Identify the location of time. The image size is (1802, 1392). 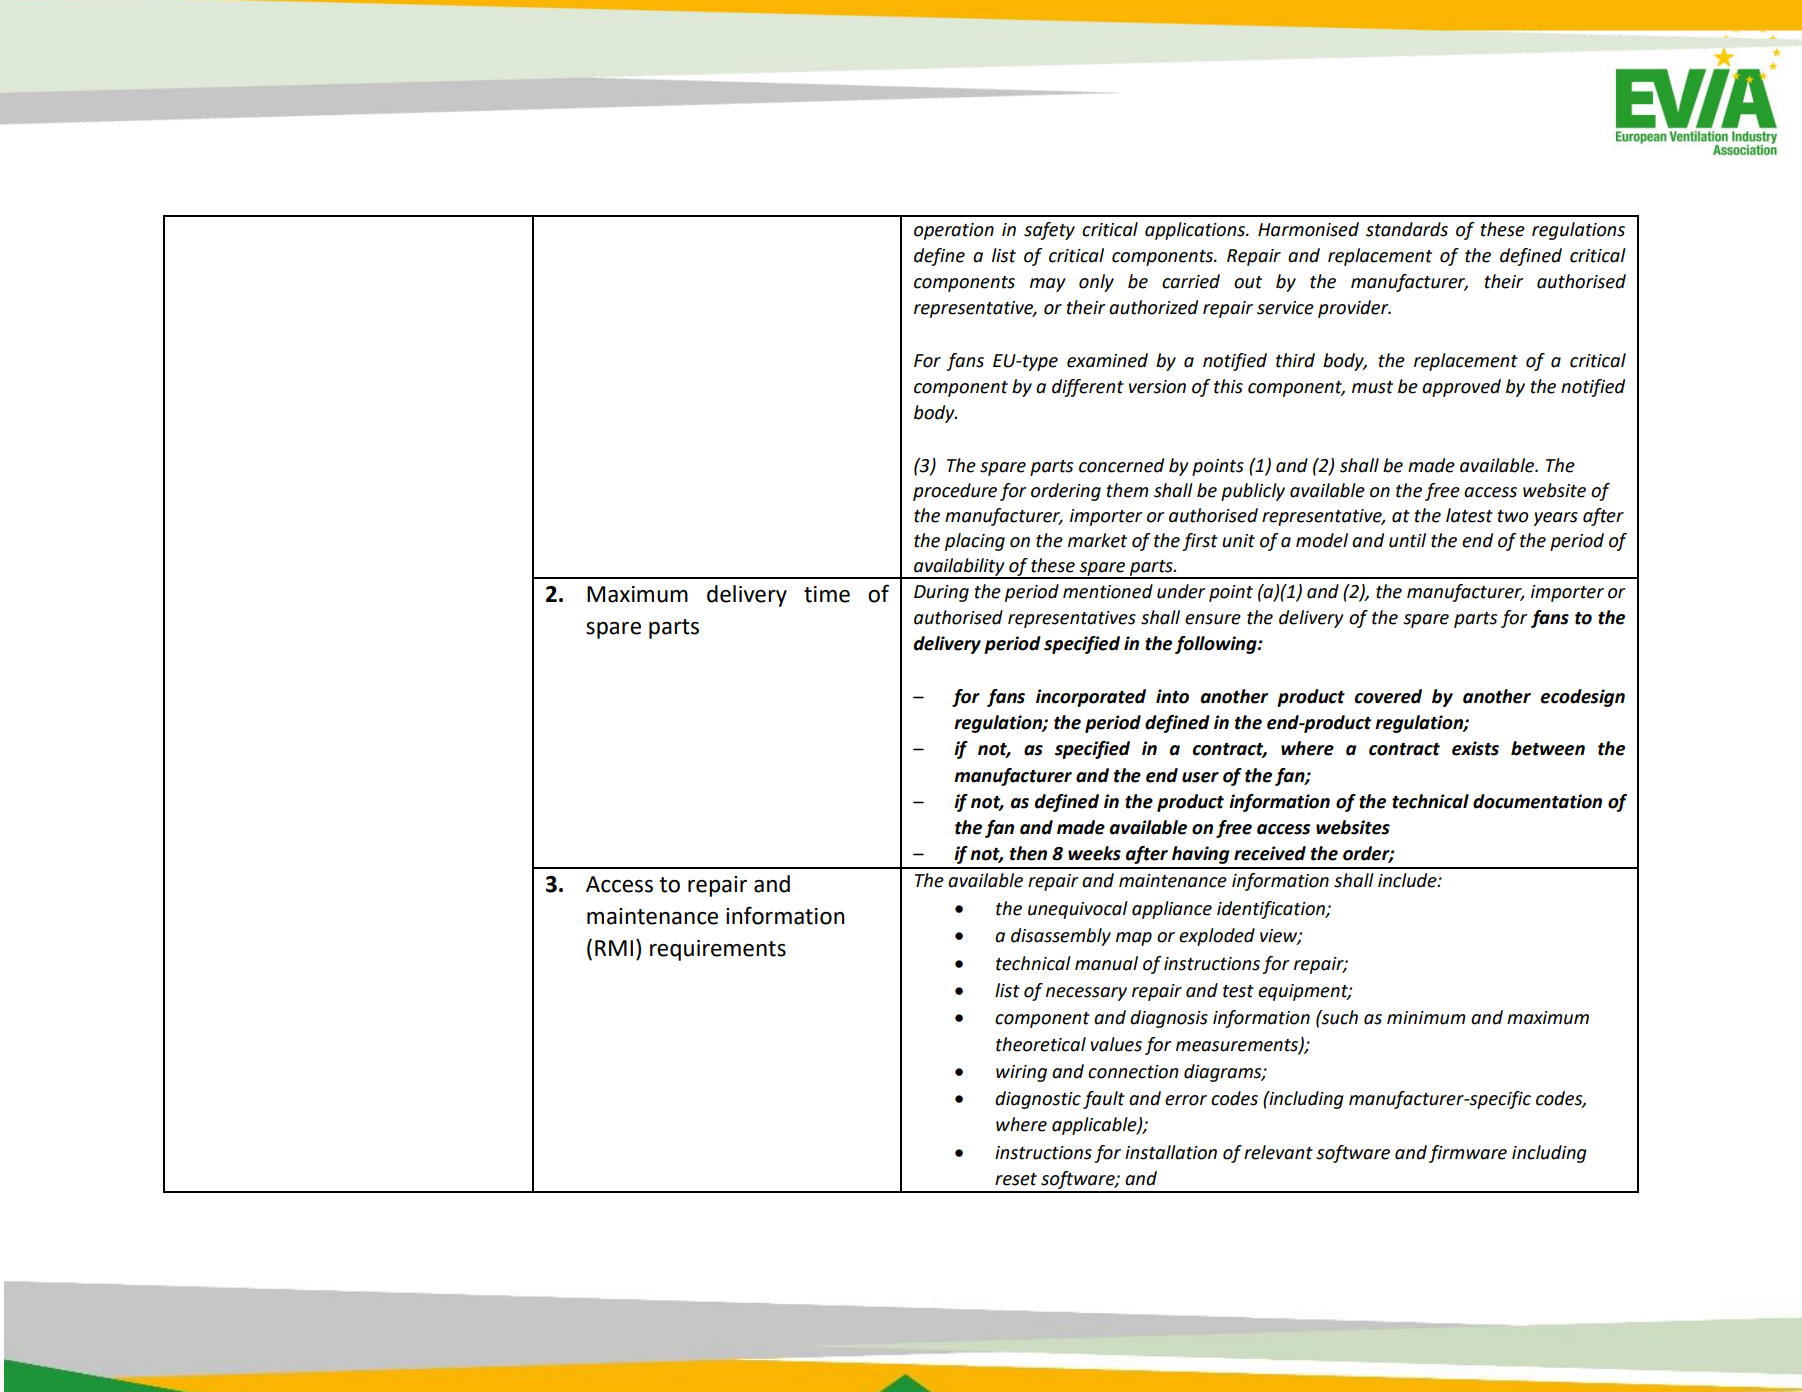
(827, 594).
